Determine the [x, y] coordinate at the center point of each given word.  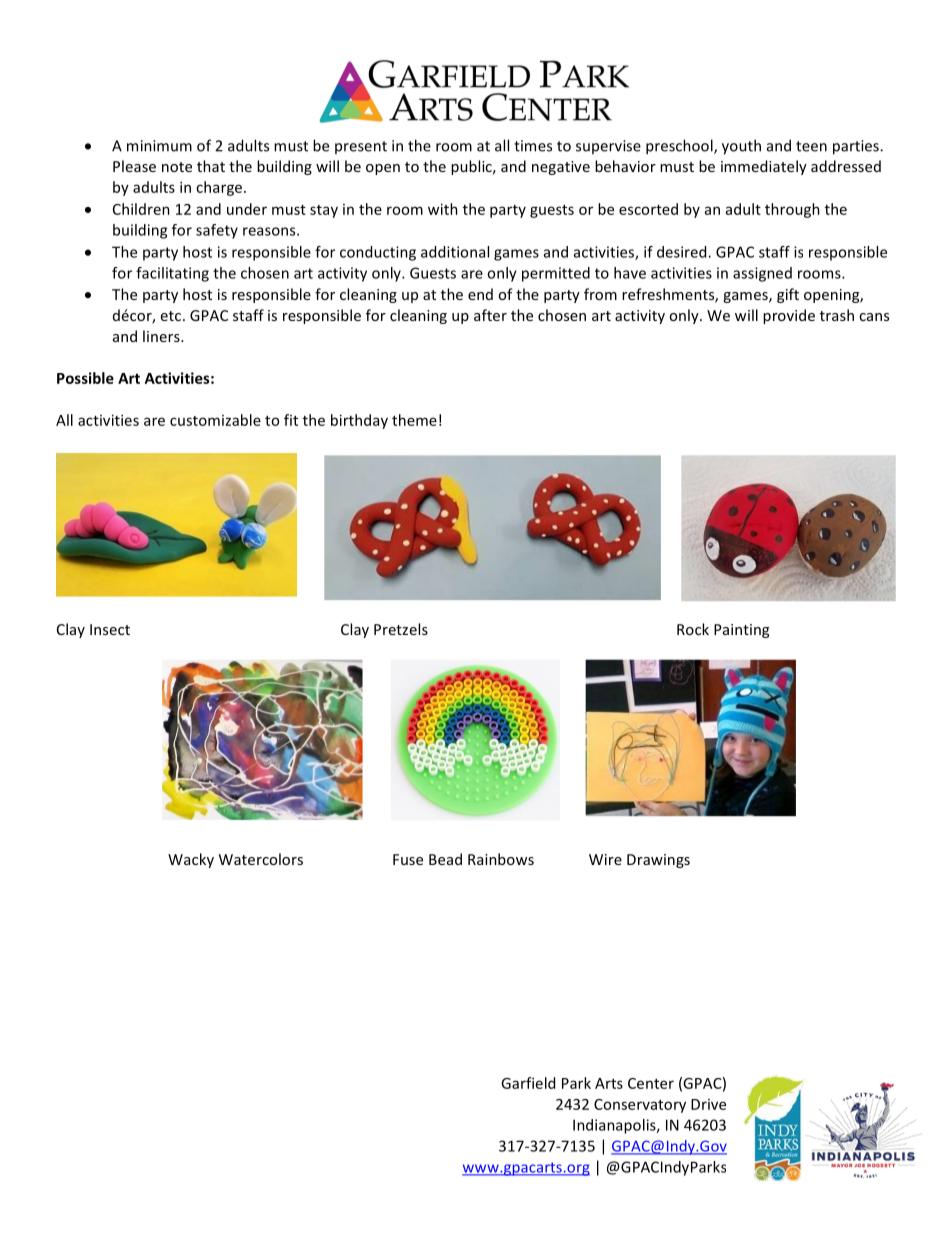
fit [291, 420]
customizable [215, 420]
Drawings [658, 861]
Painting [741, 631]
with [443, 209]
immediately [764, 167]
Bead [445, 859]
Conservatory [640, 1106]
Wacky [191, 860]
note [177, 167]
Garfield [528, 1083]
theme [414, 420]
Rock [693, 629]
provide [789, 316]
